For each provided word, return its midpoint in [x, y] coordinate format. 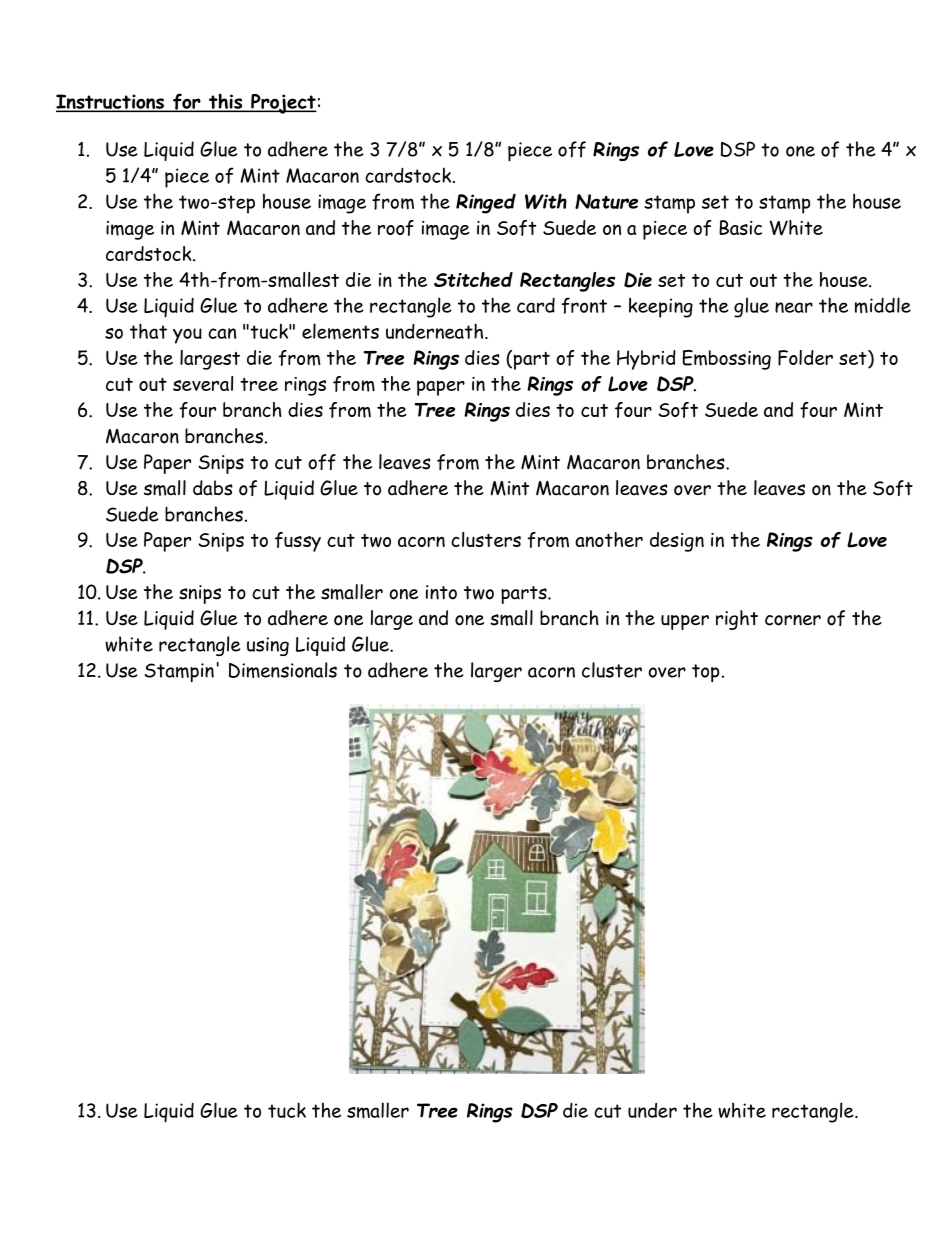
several [203, 383]
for [186, 102]
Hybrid [646, 360]
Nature [606, 201]
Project [283, 104]
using [268, 646]
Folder [805, 358]
